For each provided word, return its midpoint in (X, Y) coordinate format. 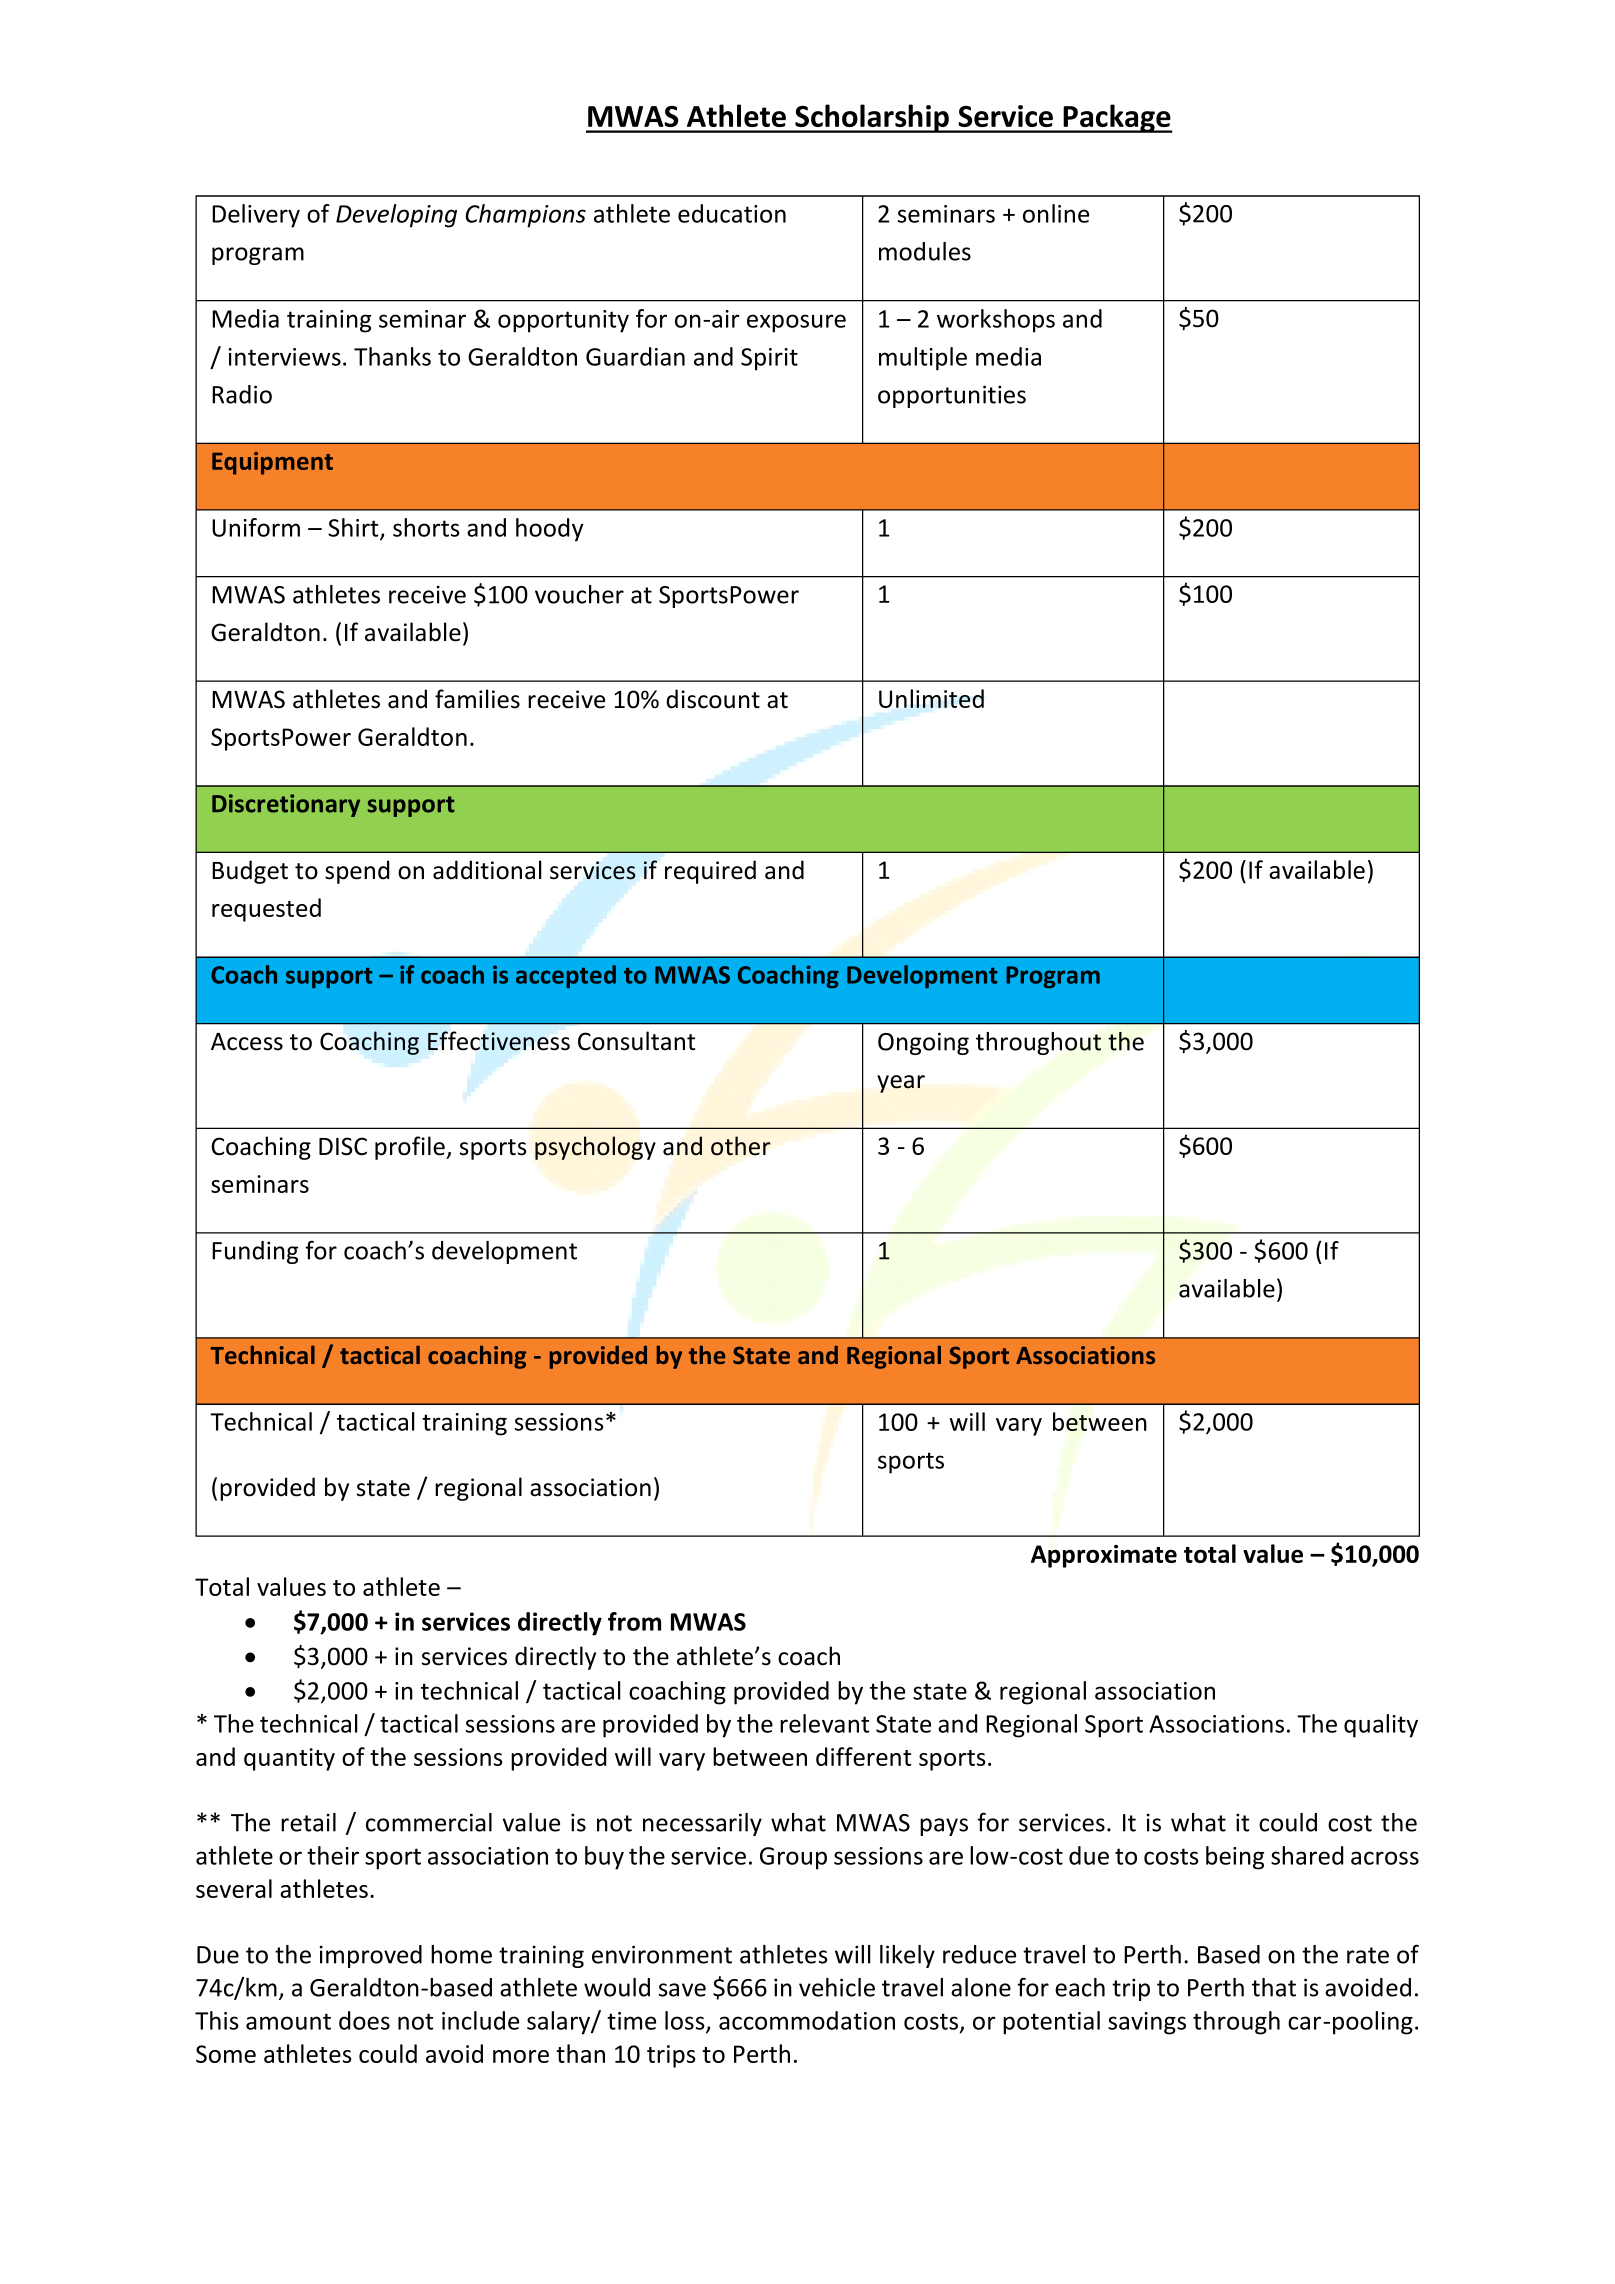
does (364, 2020)
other (741, 1146)
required (710, 872)
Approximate (1104, 1556)
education (732, 213)
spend (357, 872)
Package (1117, 118)
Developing (396, 216)
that (1274, 1987)
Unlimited (931, 698)
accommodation (807, 2020)
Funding (255, 1252)
